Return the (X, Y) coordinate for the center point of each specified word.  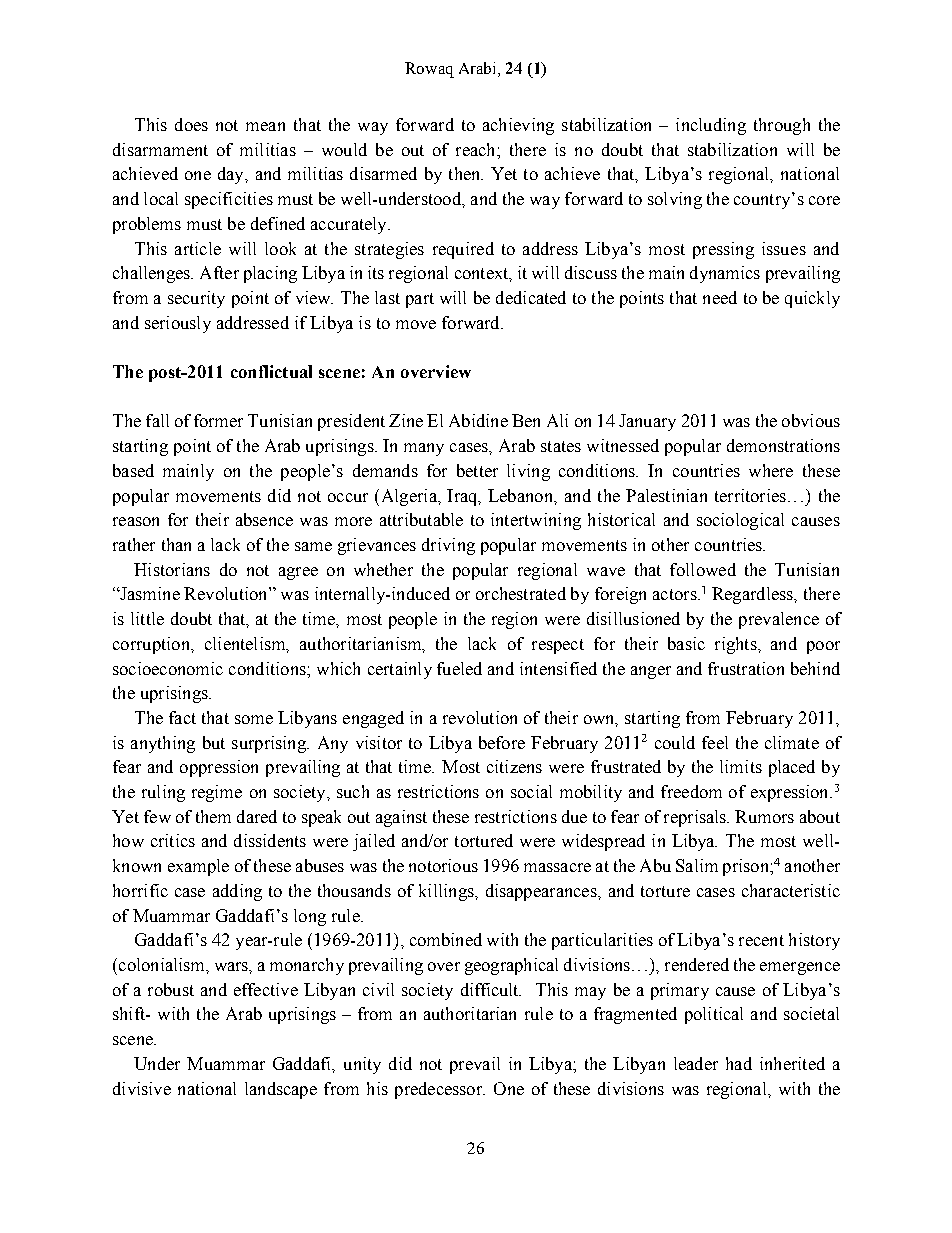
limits (741, 766)
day (232, 175)
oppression (219, 768)
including (711, 126)
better (477, 470)
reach (477, 149)
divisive (142, 1088)
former (218, 420)
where (771, 470)
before (502, 742)
